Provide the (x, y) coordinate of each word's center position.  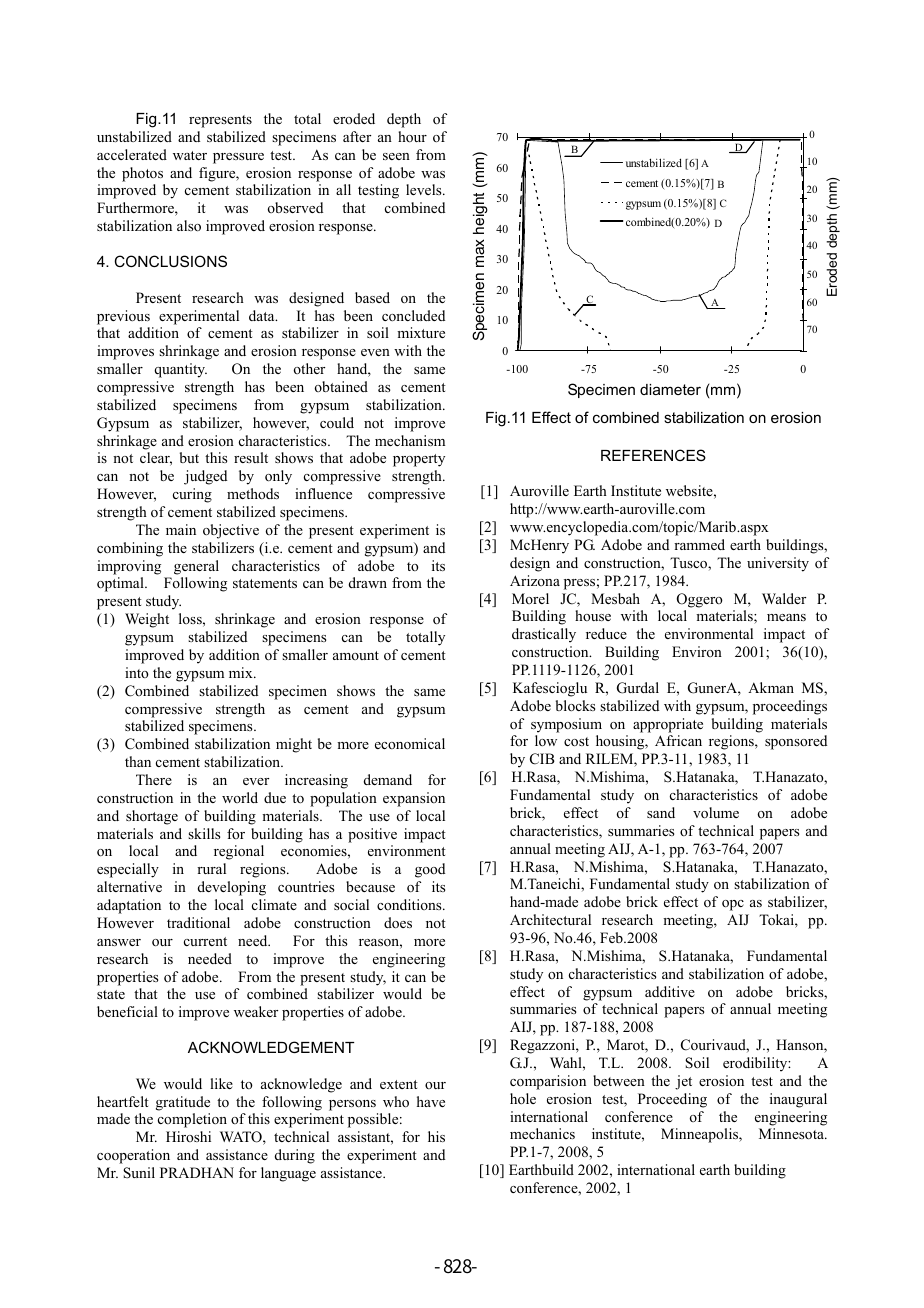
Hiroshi (188, 1136)
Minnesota (792, 1134)
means (786, 617)
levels (425, 189)
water (190, 155)
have (431, 1101)
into (137, 672)
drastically (544, 635)
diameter (670, 389)
